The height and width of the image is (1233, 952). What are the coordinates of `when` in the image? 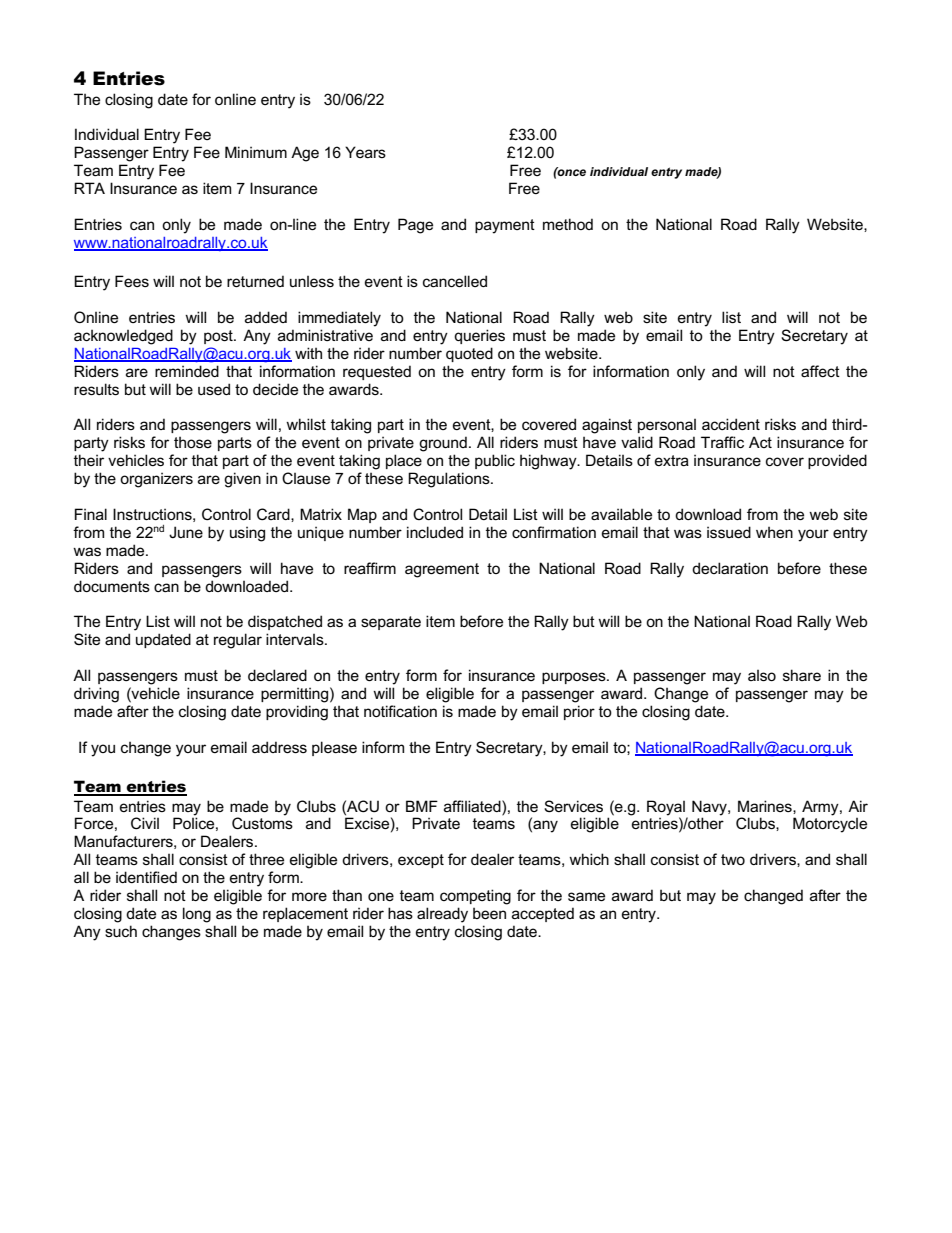 It's located at (774, 532).
